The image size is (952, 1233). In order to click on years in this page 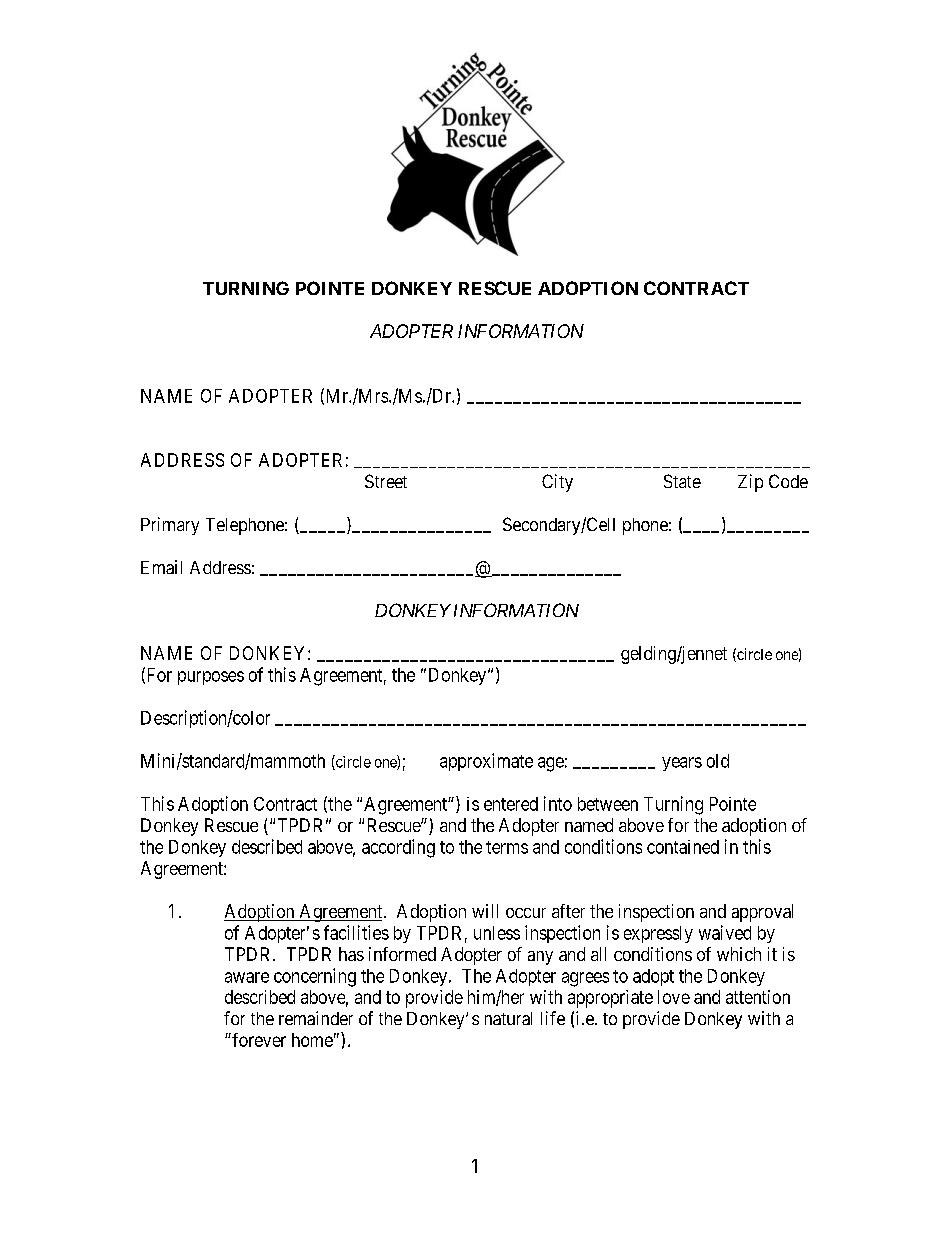, I will do `click(682, 764)`.
